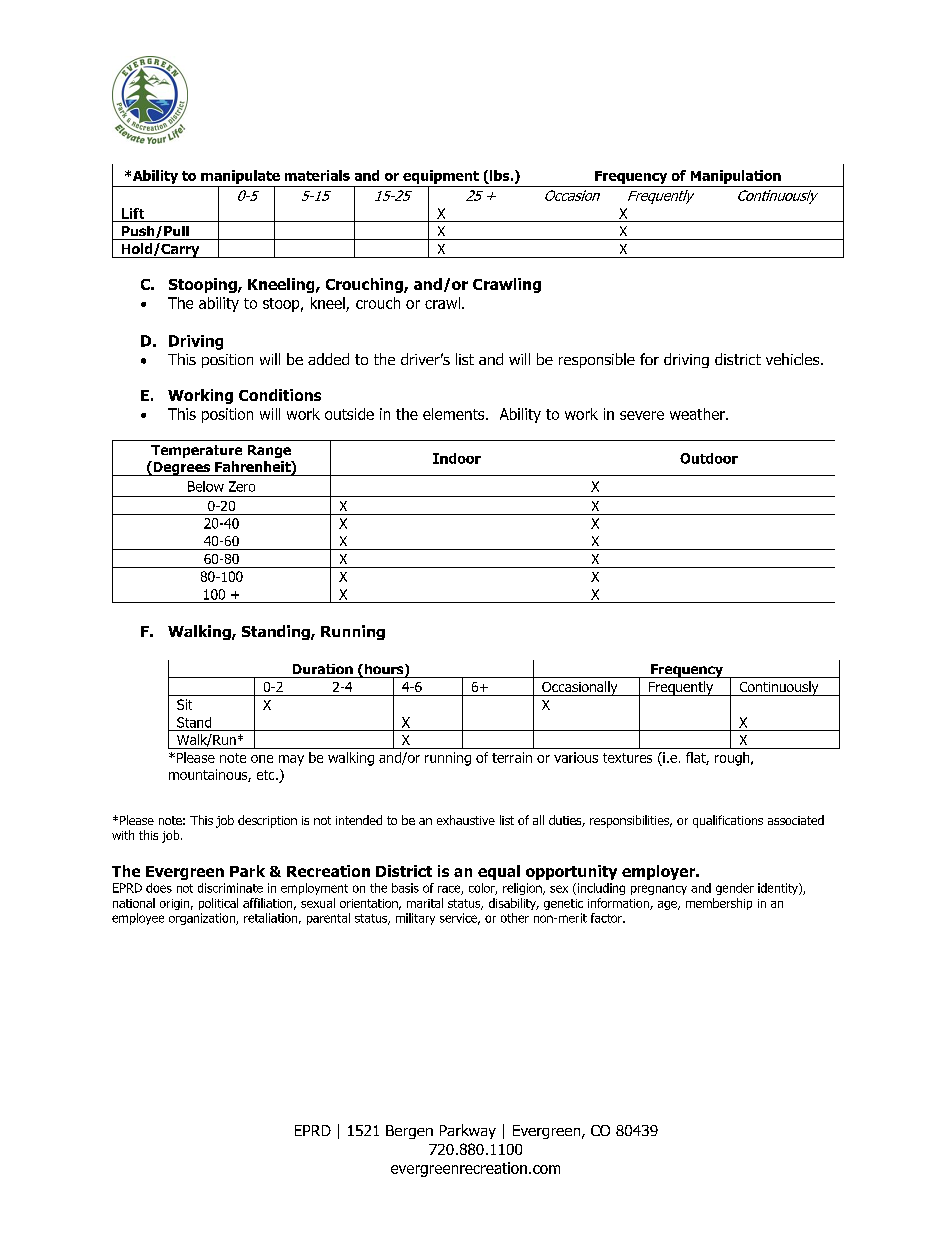  I want to click on Manipulation, so click(736, 177).
